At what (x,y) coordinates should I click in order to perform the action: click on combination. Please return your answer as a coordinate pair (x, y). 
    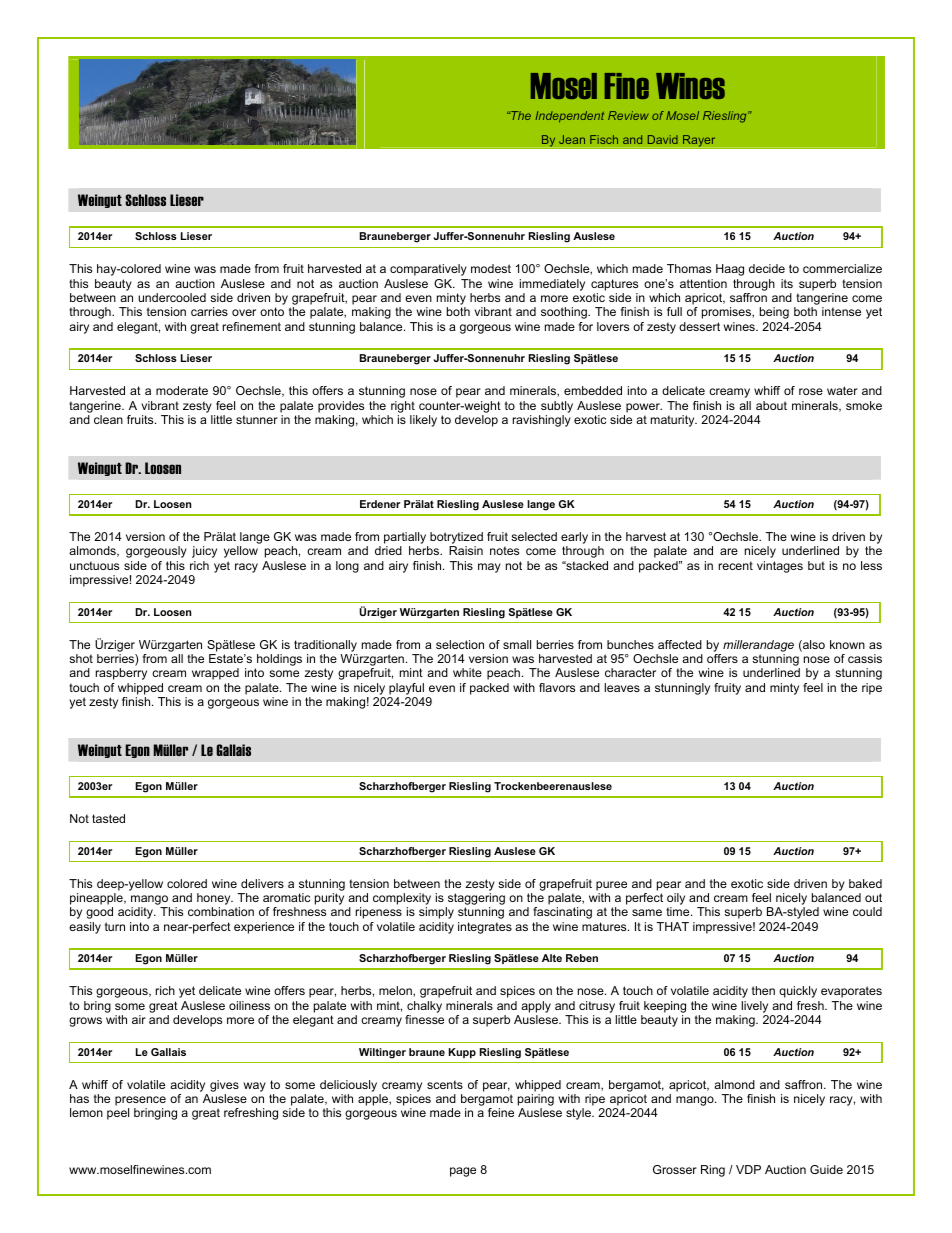
    Looking at the image, I should click on (221, 911).
